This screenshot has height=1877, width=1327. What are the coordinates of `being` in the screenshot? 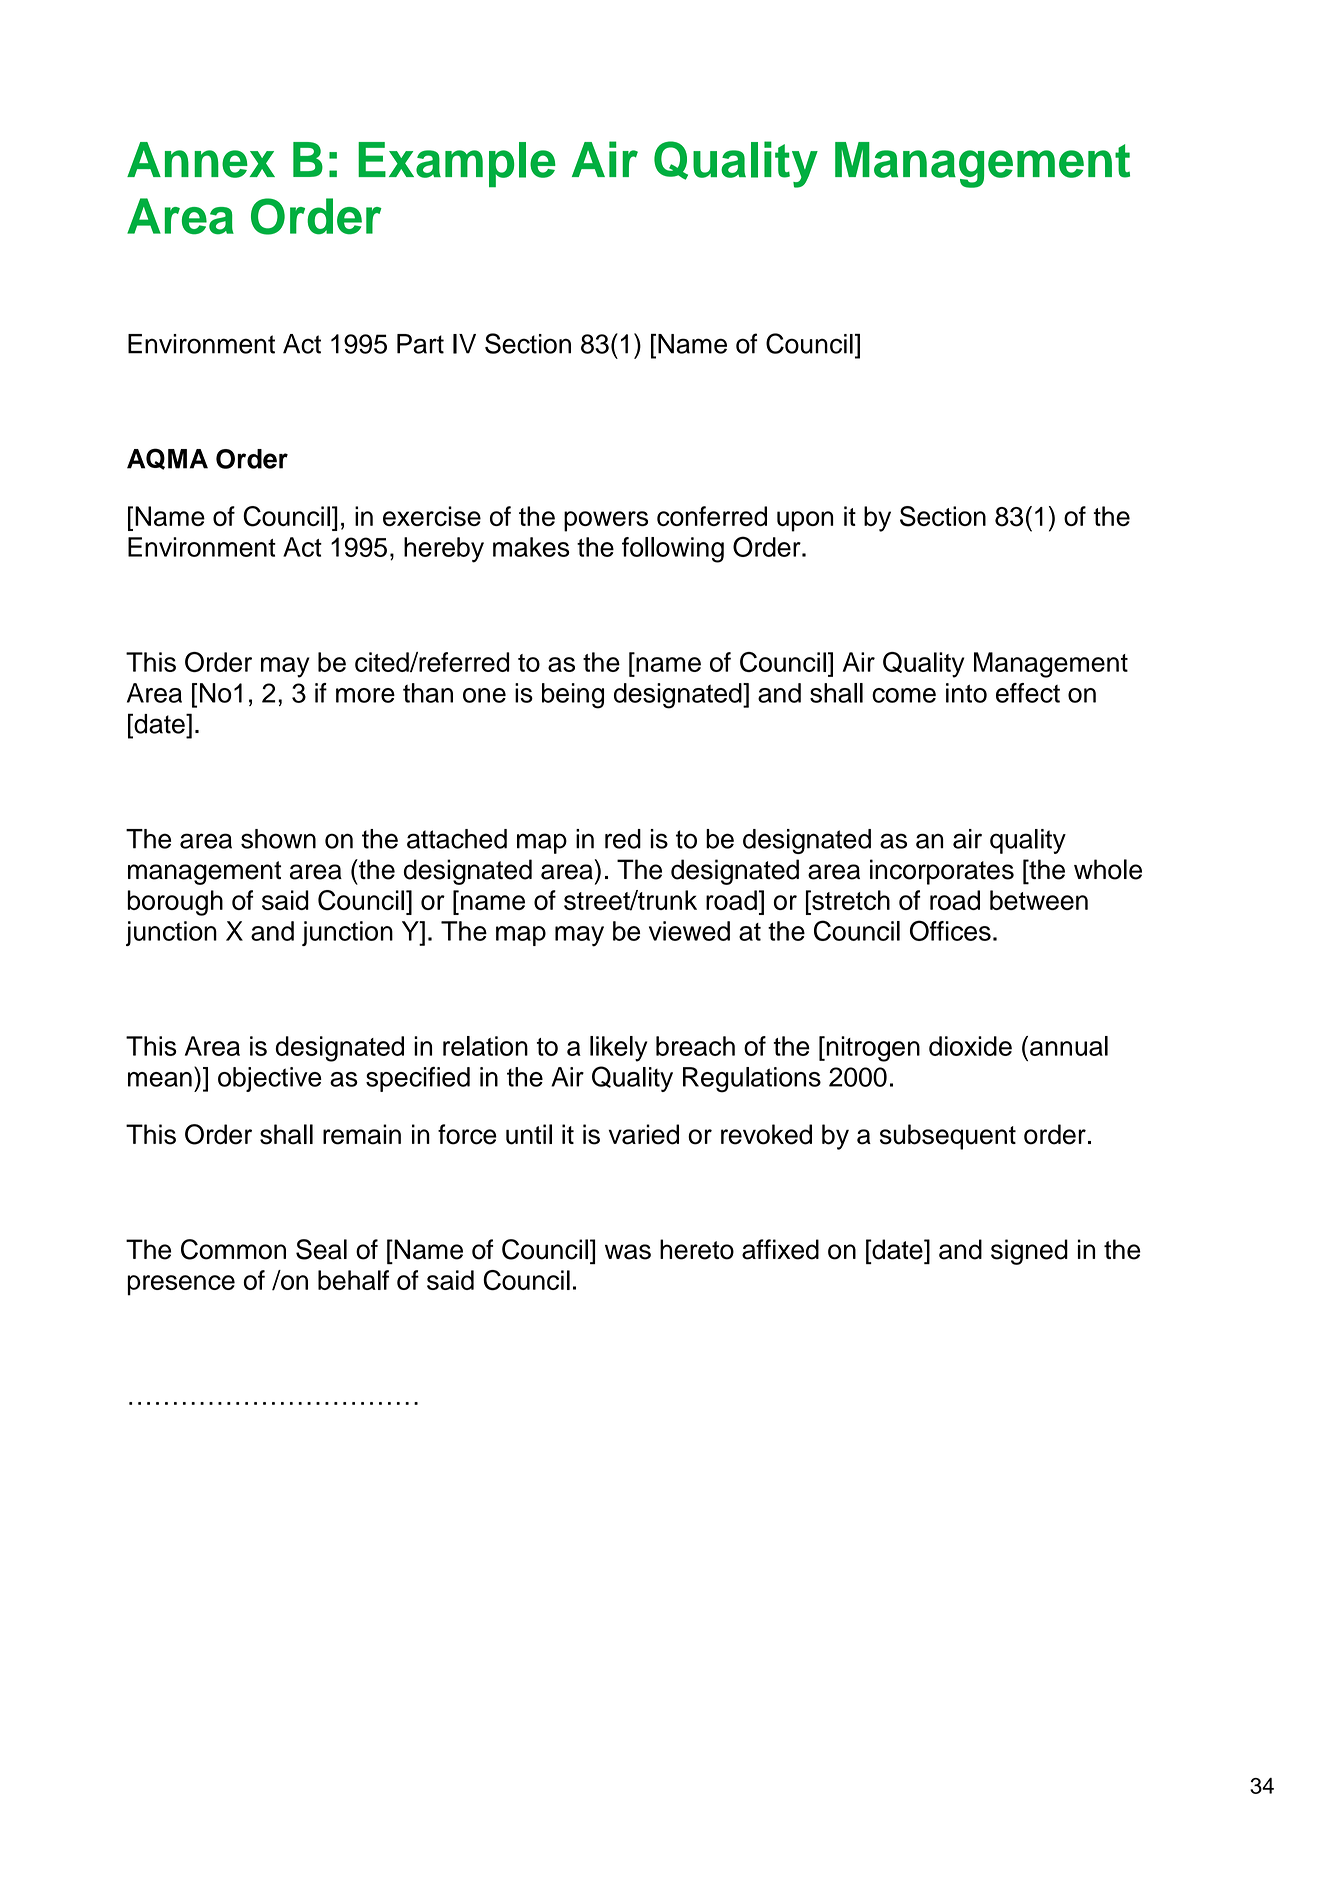 It's located at (573, 696).
